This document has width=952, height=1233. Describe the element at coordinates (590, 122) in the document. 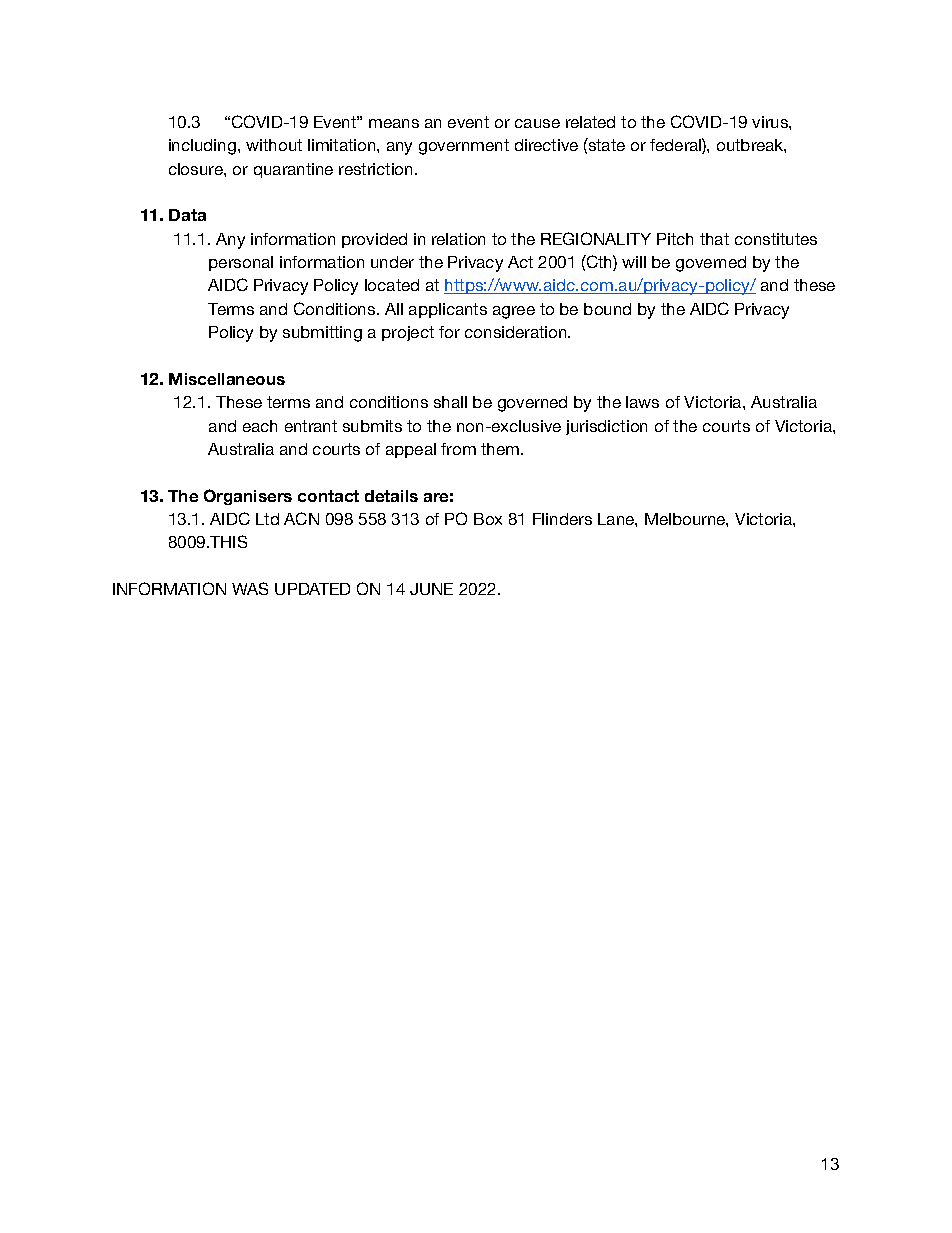

I see `related` at that location.
